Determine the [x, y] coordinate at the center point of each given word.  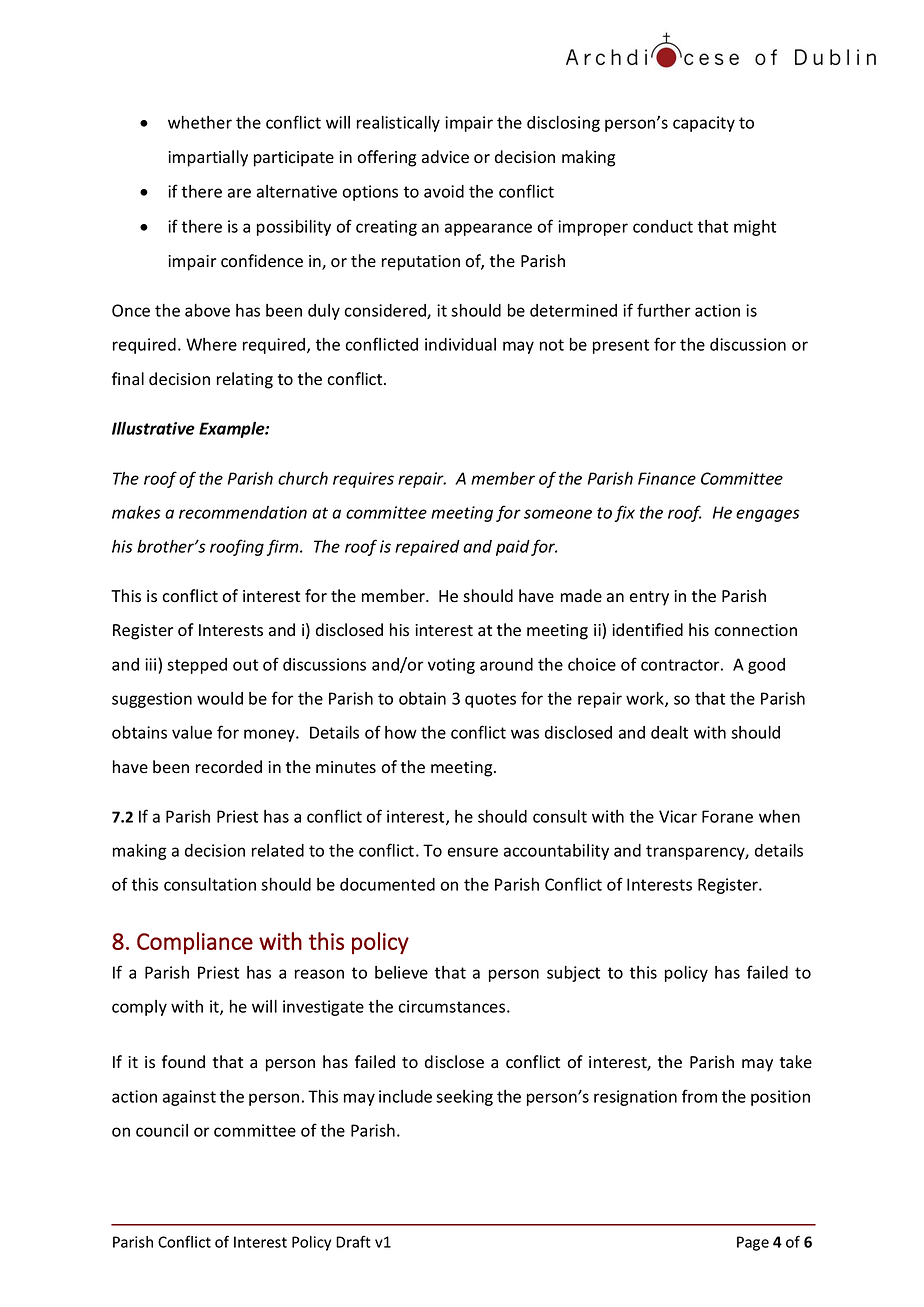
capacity [704, 124]
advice [445, 157]
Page [753, 1243]
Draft [353, 1242]
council [162, 1130]
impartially [208, 158]
